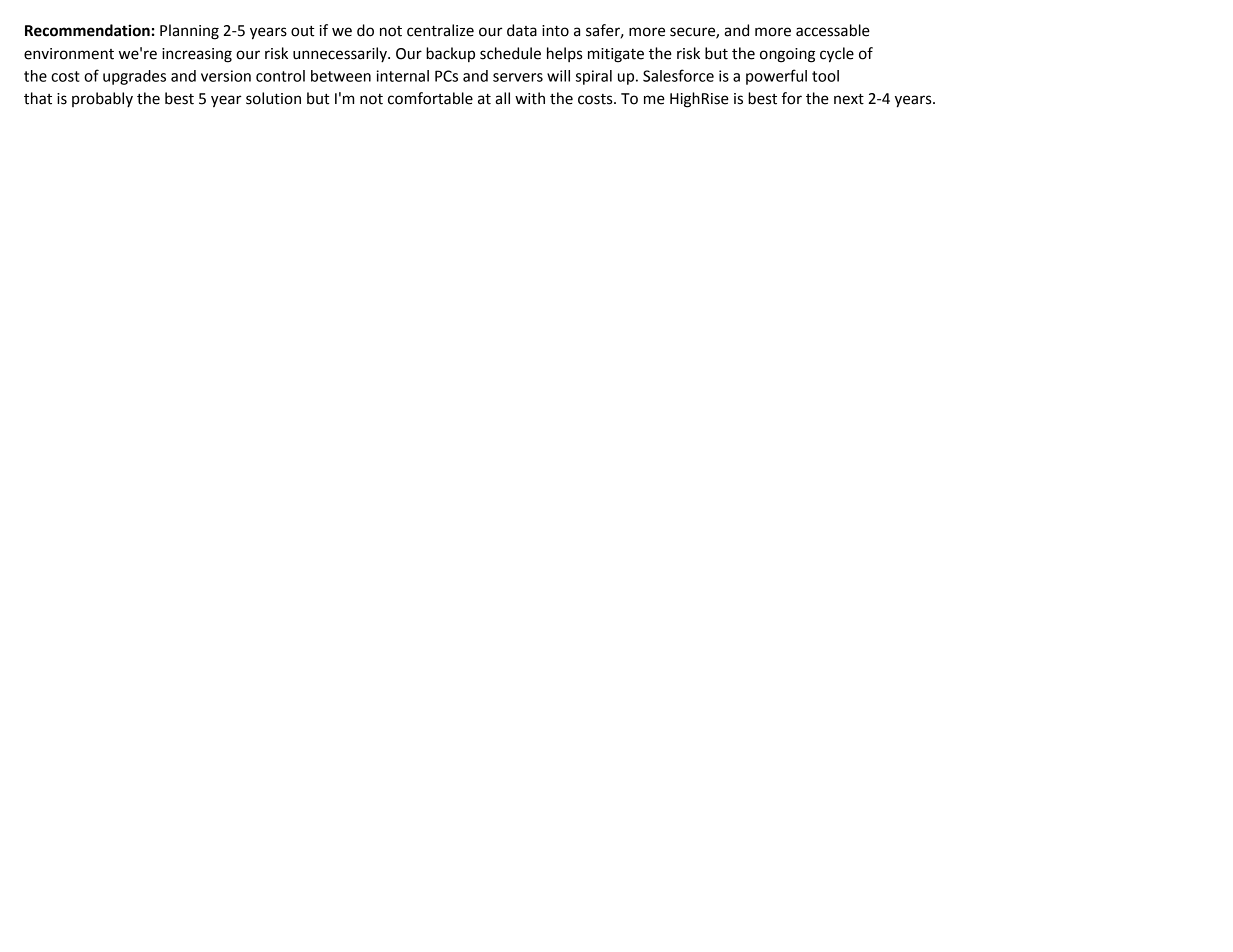 This screenshot has width=1233, height=952. Describe the element at coordinates (518, 77) in the screenshot. I see `servers` at that location.
